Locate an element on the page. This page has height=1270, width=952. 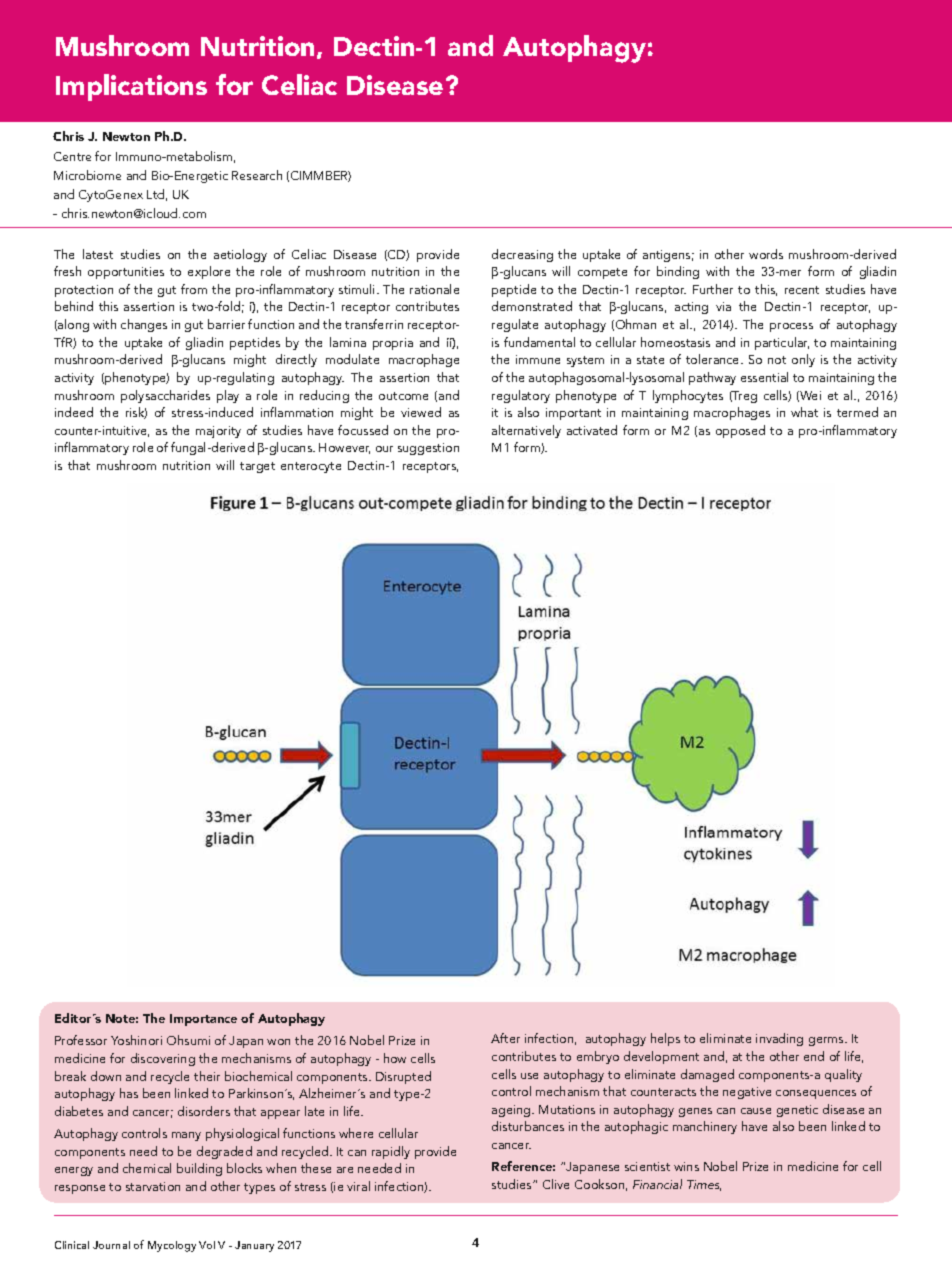
After is located at coordinates (505, 1038).
